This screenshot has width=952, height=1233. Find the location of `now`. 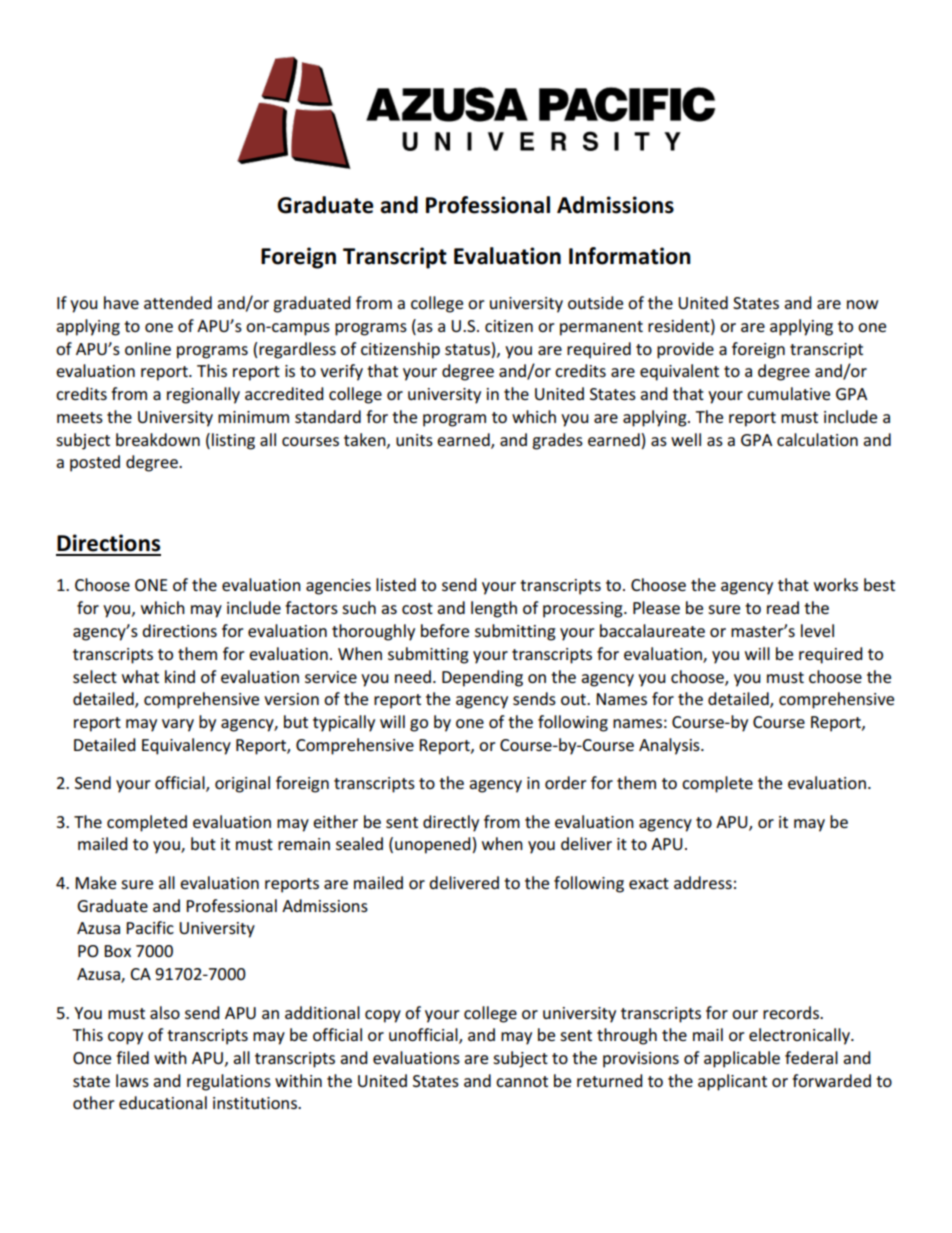

now is located at coordinates (862, 304).
